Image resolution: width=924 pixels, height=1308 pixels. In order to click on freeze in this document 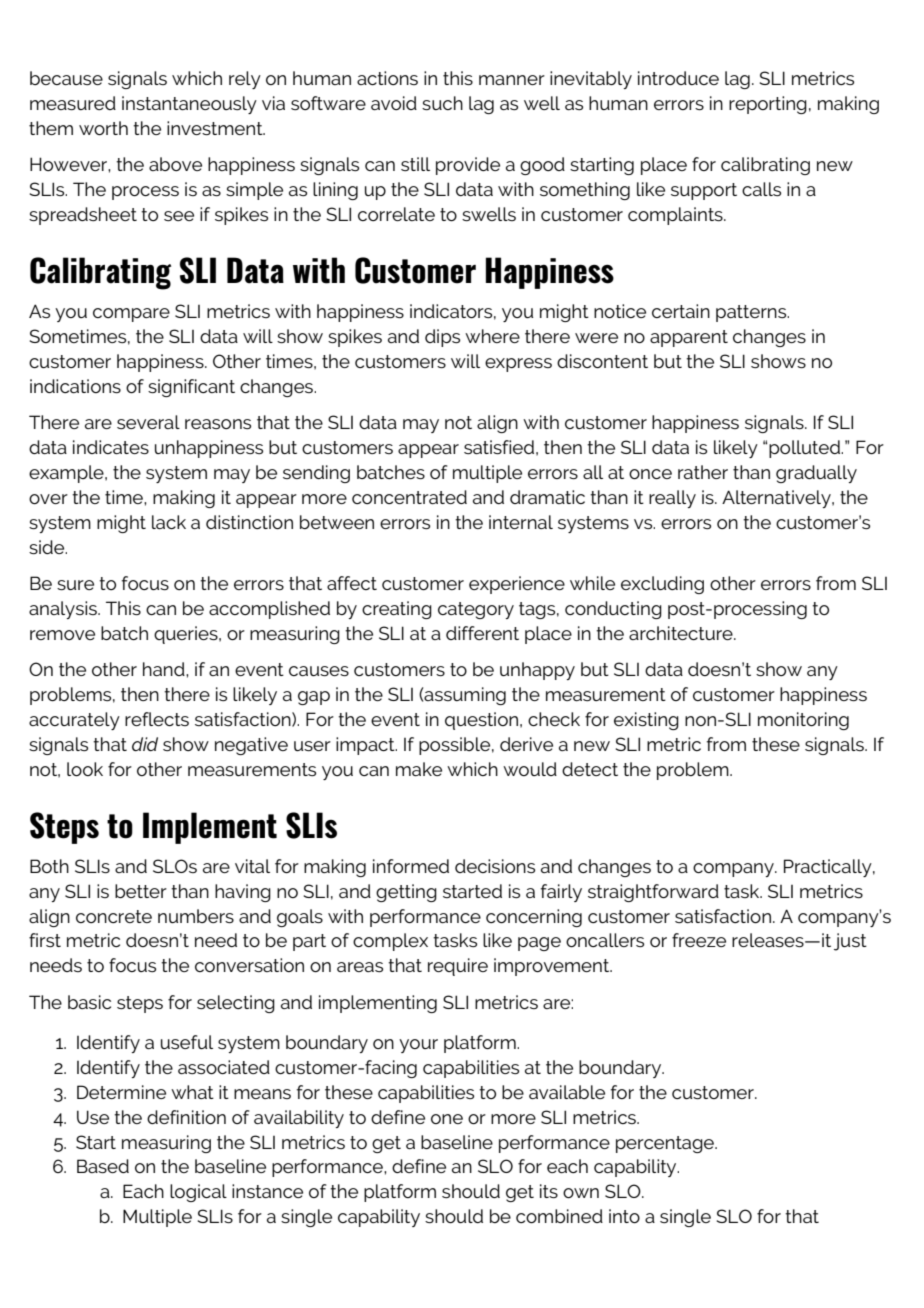, I will do `click(699, 940)`.
